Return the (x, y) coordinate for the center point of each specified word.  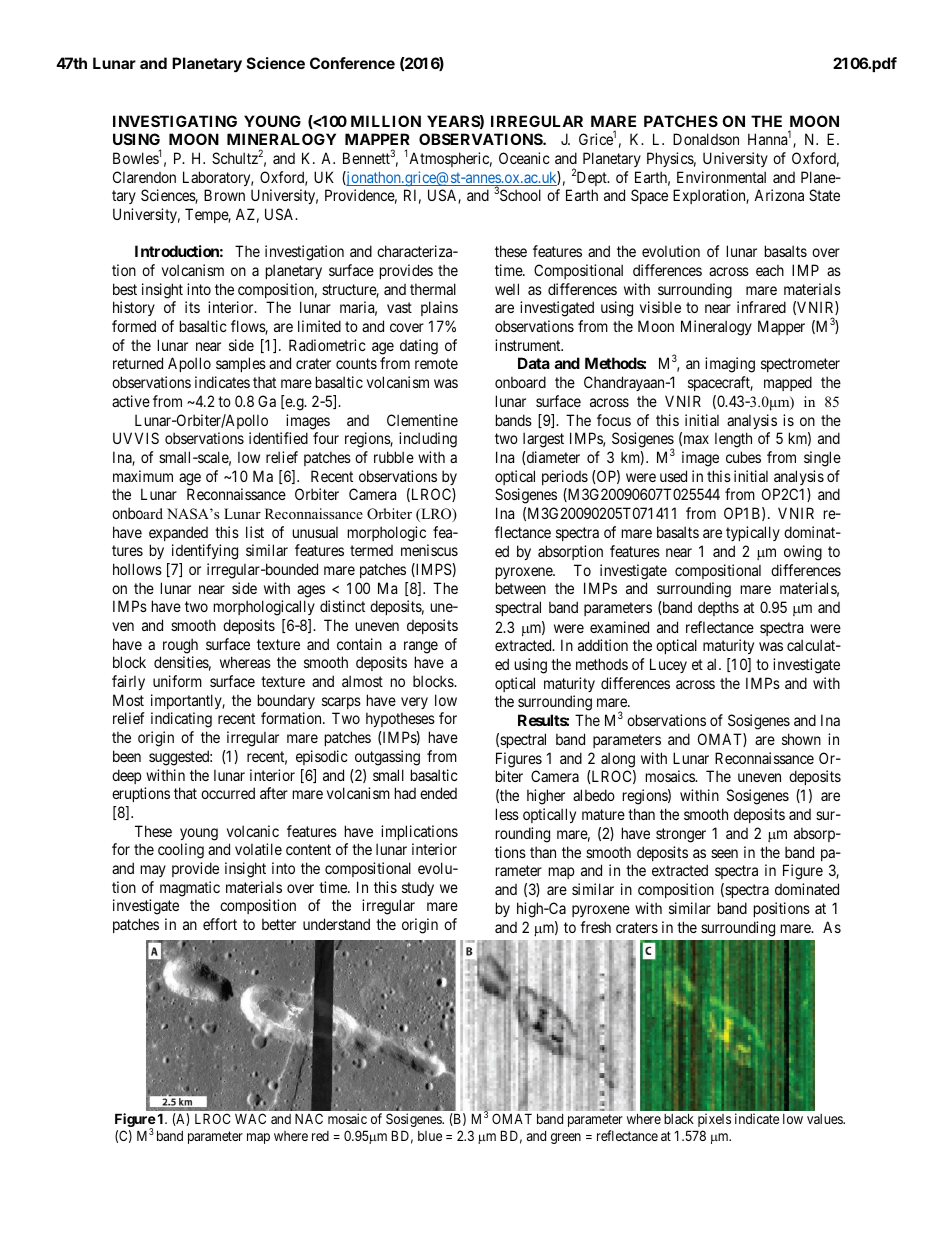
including (428, 440)
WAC (250, 1118)
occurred (228, 793)
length (733, 440)
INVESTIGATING (175, 121)
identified (278, 438)
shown (801, 739)
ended (438, 793)
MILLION (386, 121)
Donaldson (706, 139)
